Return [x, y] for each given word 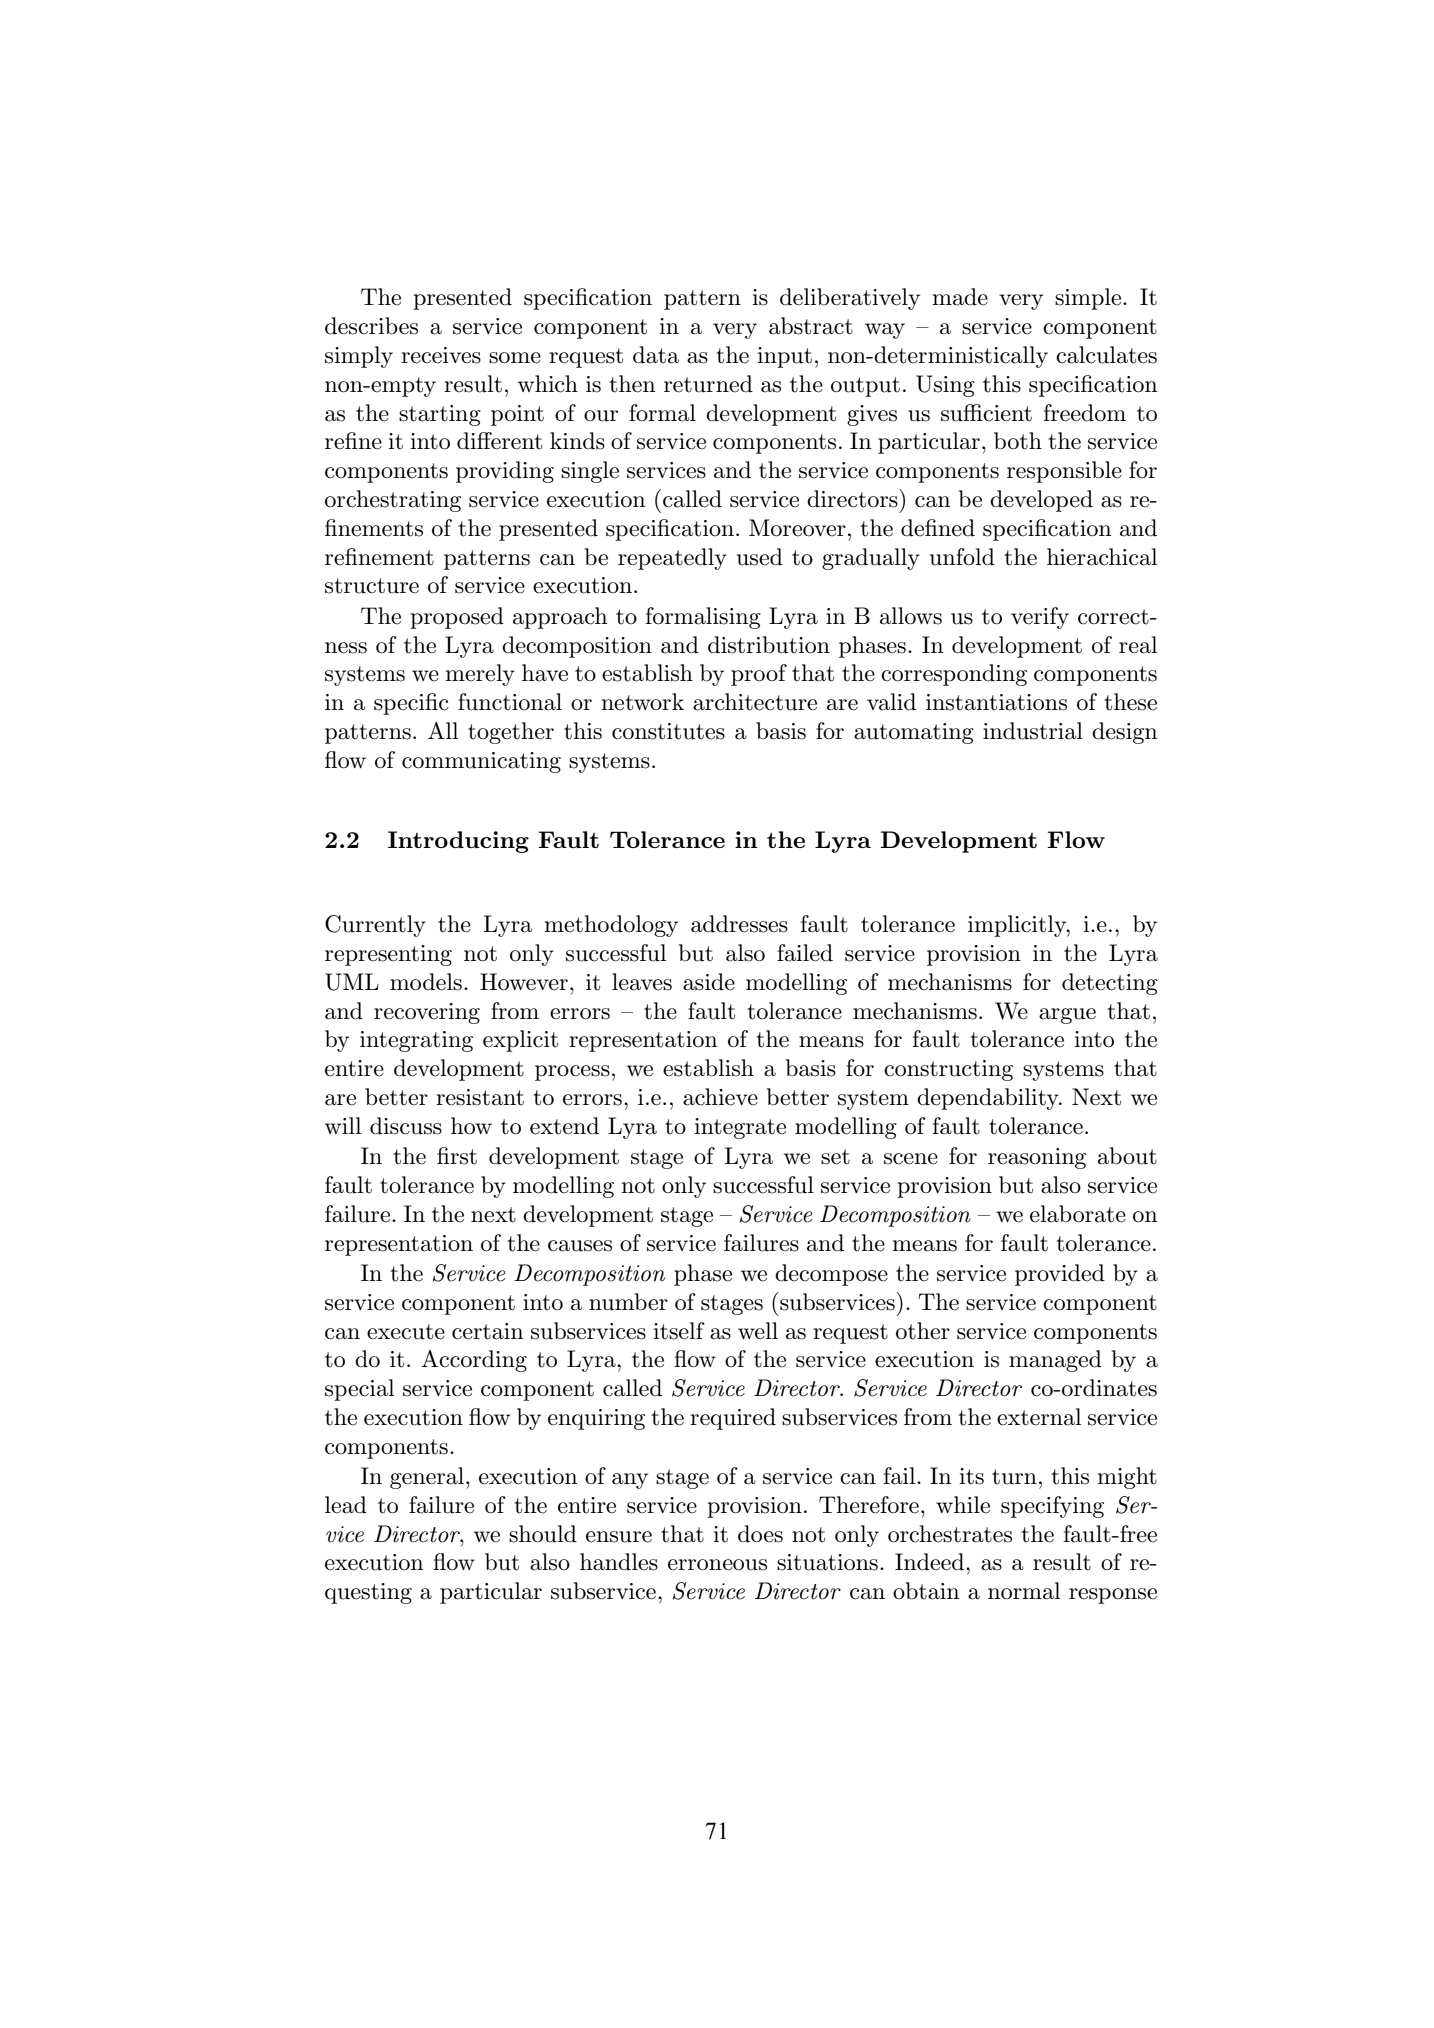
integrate [740, 1128]
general [428, 1478]
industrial [1033, 731]
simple [1089, 299]
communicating [481, 762]
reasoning [1037, 1158]
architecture [755, 702]
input [784, 357]
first [457, 1156]
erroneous [717, 1565]
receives [441, 355]
